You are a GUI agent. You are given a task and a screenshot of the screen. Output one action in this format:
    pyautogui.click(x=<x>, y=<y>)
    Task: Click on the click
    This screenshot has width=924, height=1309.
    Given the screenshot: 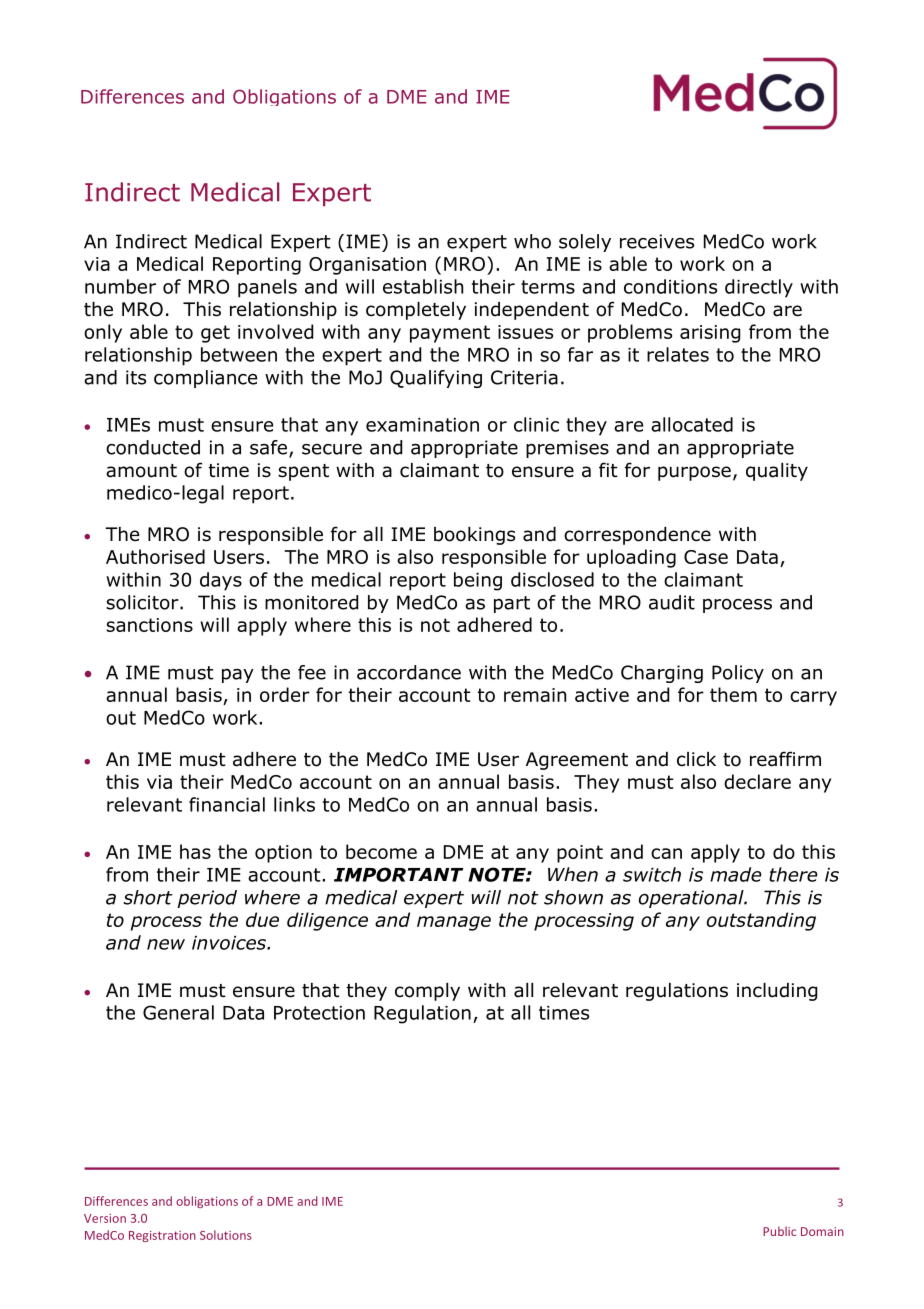 What is the action you would take?
    pyautogui.click(x=696, y=759)
